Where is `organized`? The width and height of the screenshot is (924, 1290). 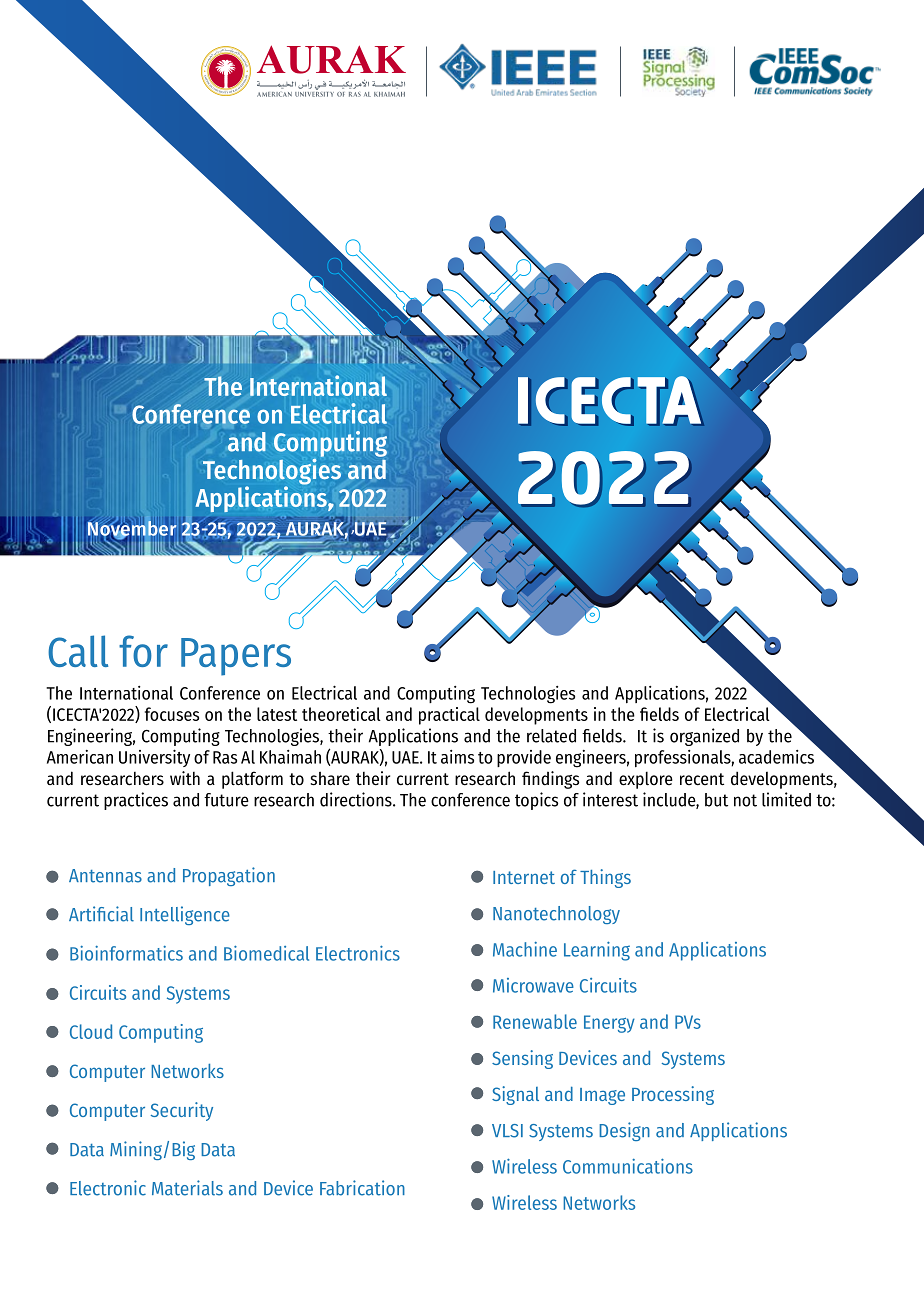 organized is located at coordinates (704, 737).
